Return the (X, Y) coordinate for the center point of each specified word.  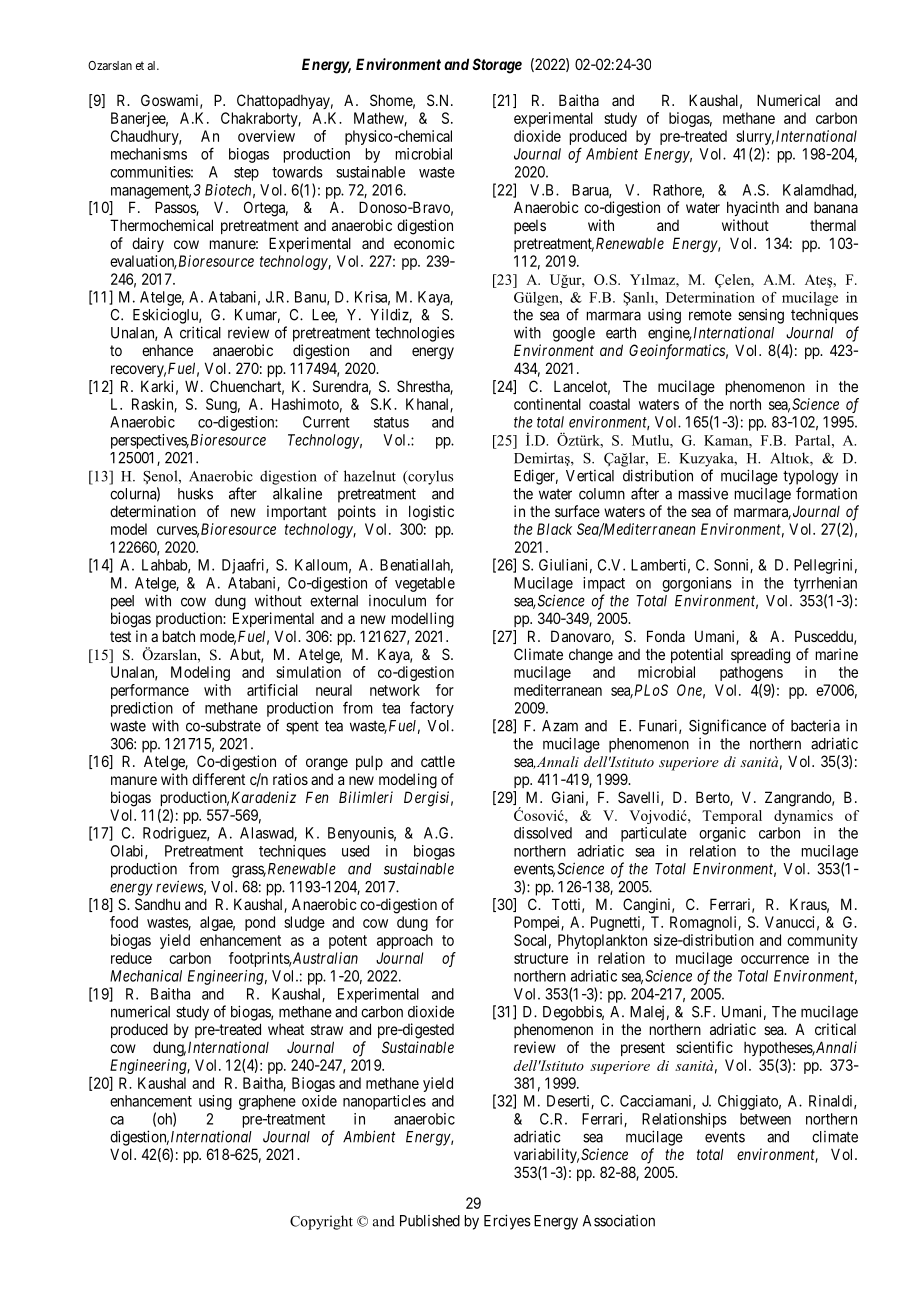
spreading (760, 656)
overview (266, 136)
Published (430, 1221)
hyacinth (753, 208)
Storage (497, 66)
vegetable (425, 584)
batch (179, 636)
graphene (267, 1102)
